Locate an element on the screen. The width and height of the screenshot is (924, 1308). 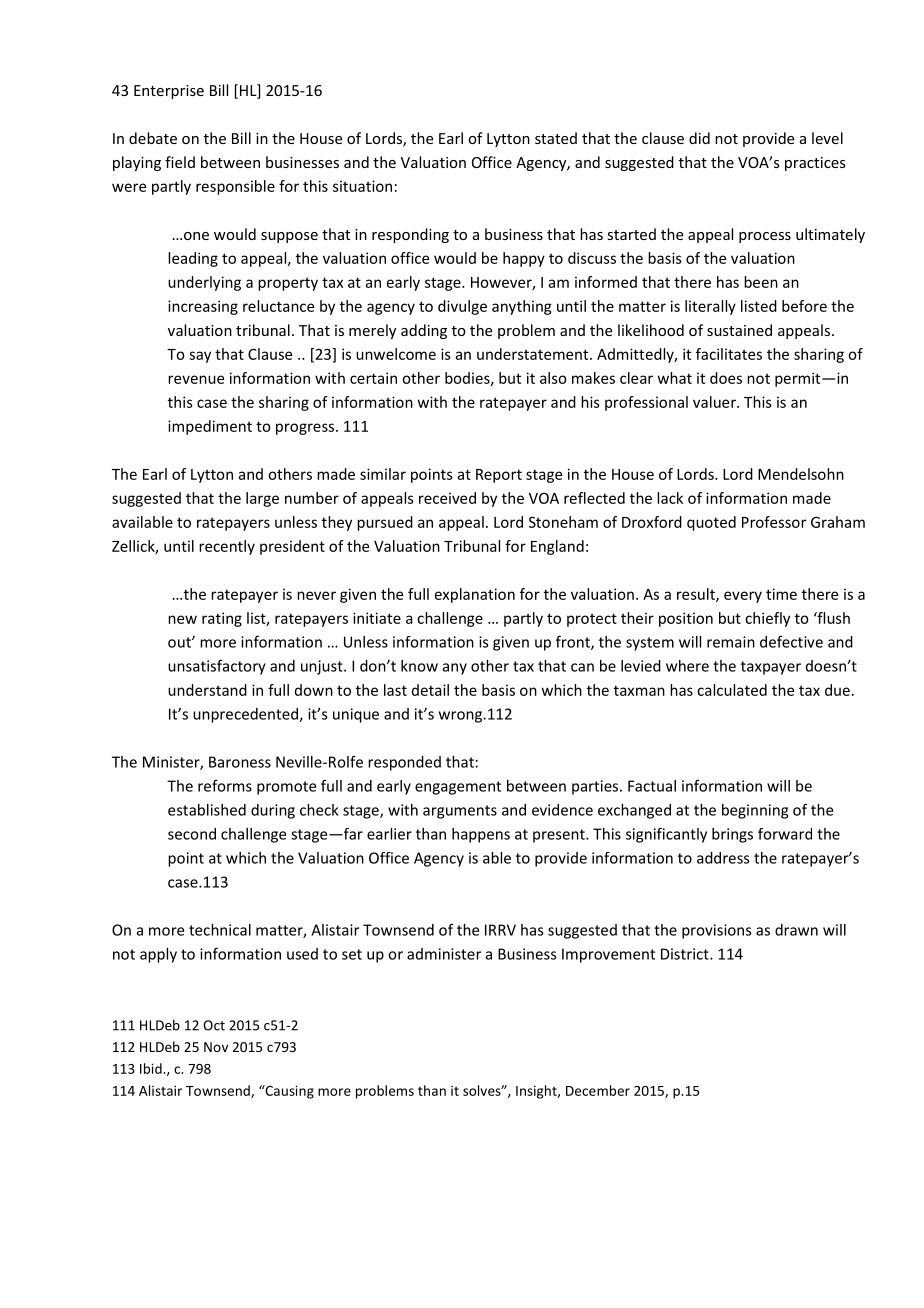
Nov is located at coordinates (216, 1047).
